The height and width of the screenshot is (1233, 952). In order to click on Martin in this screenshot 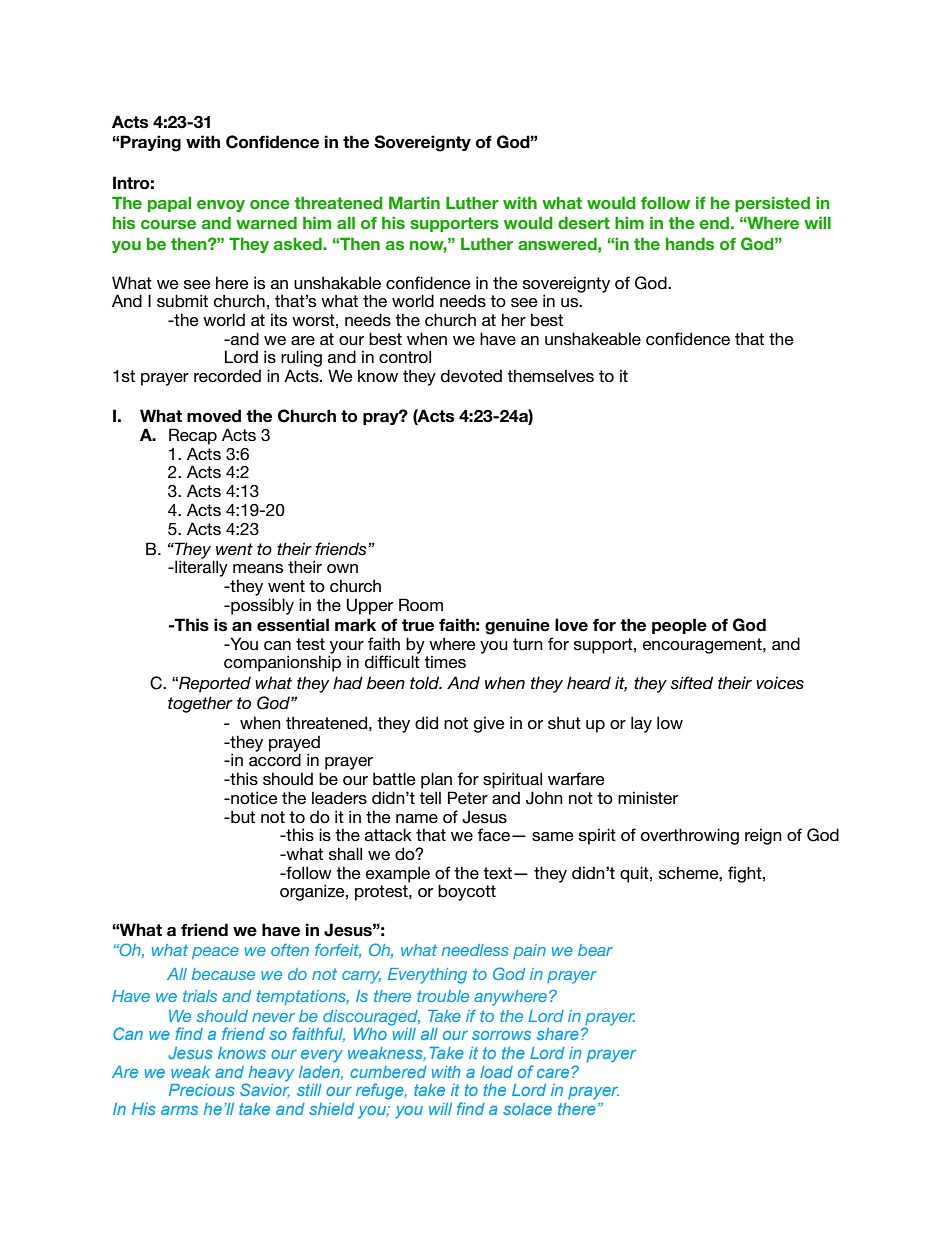, I will do `click(414, 202)`.
